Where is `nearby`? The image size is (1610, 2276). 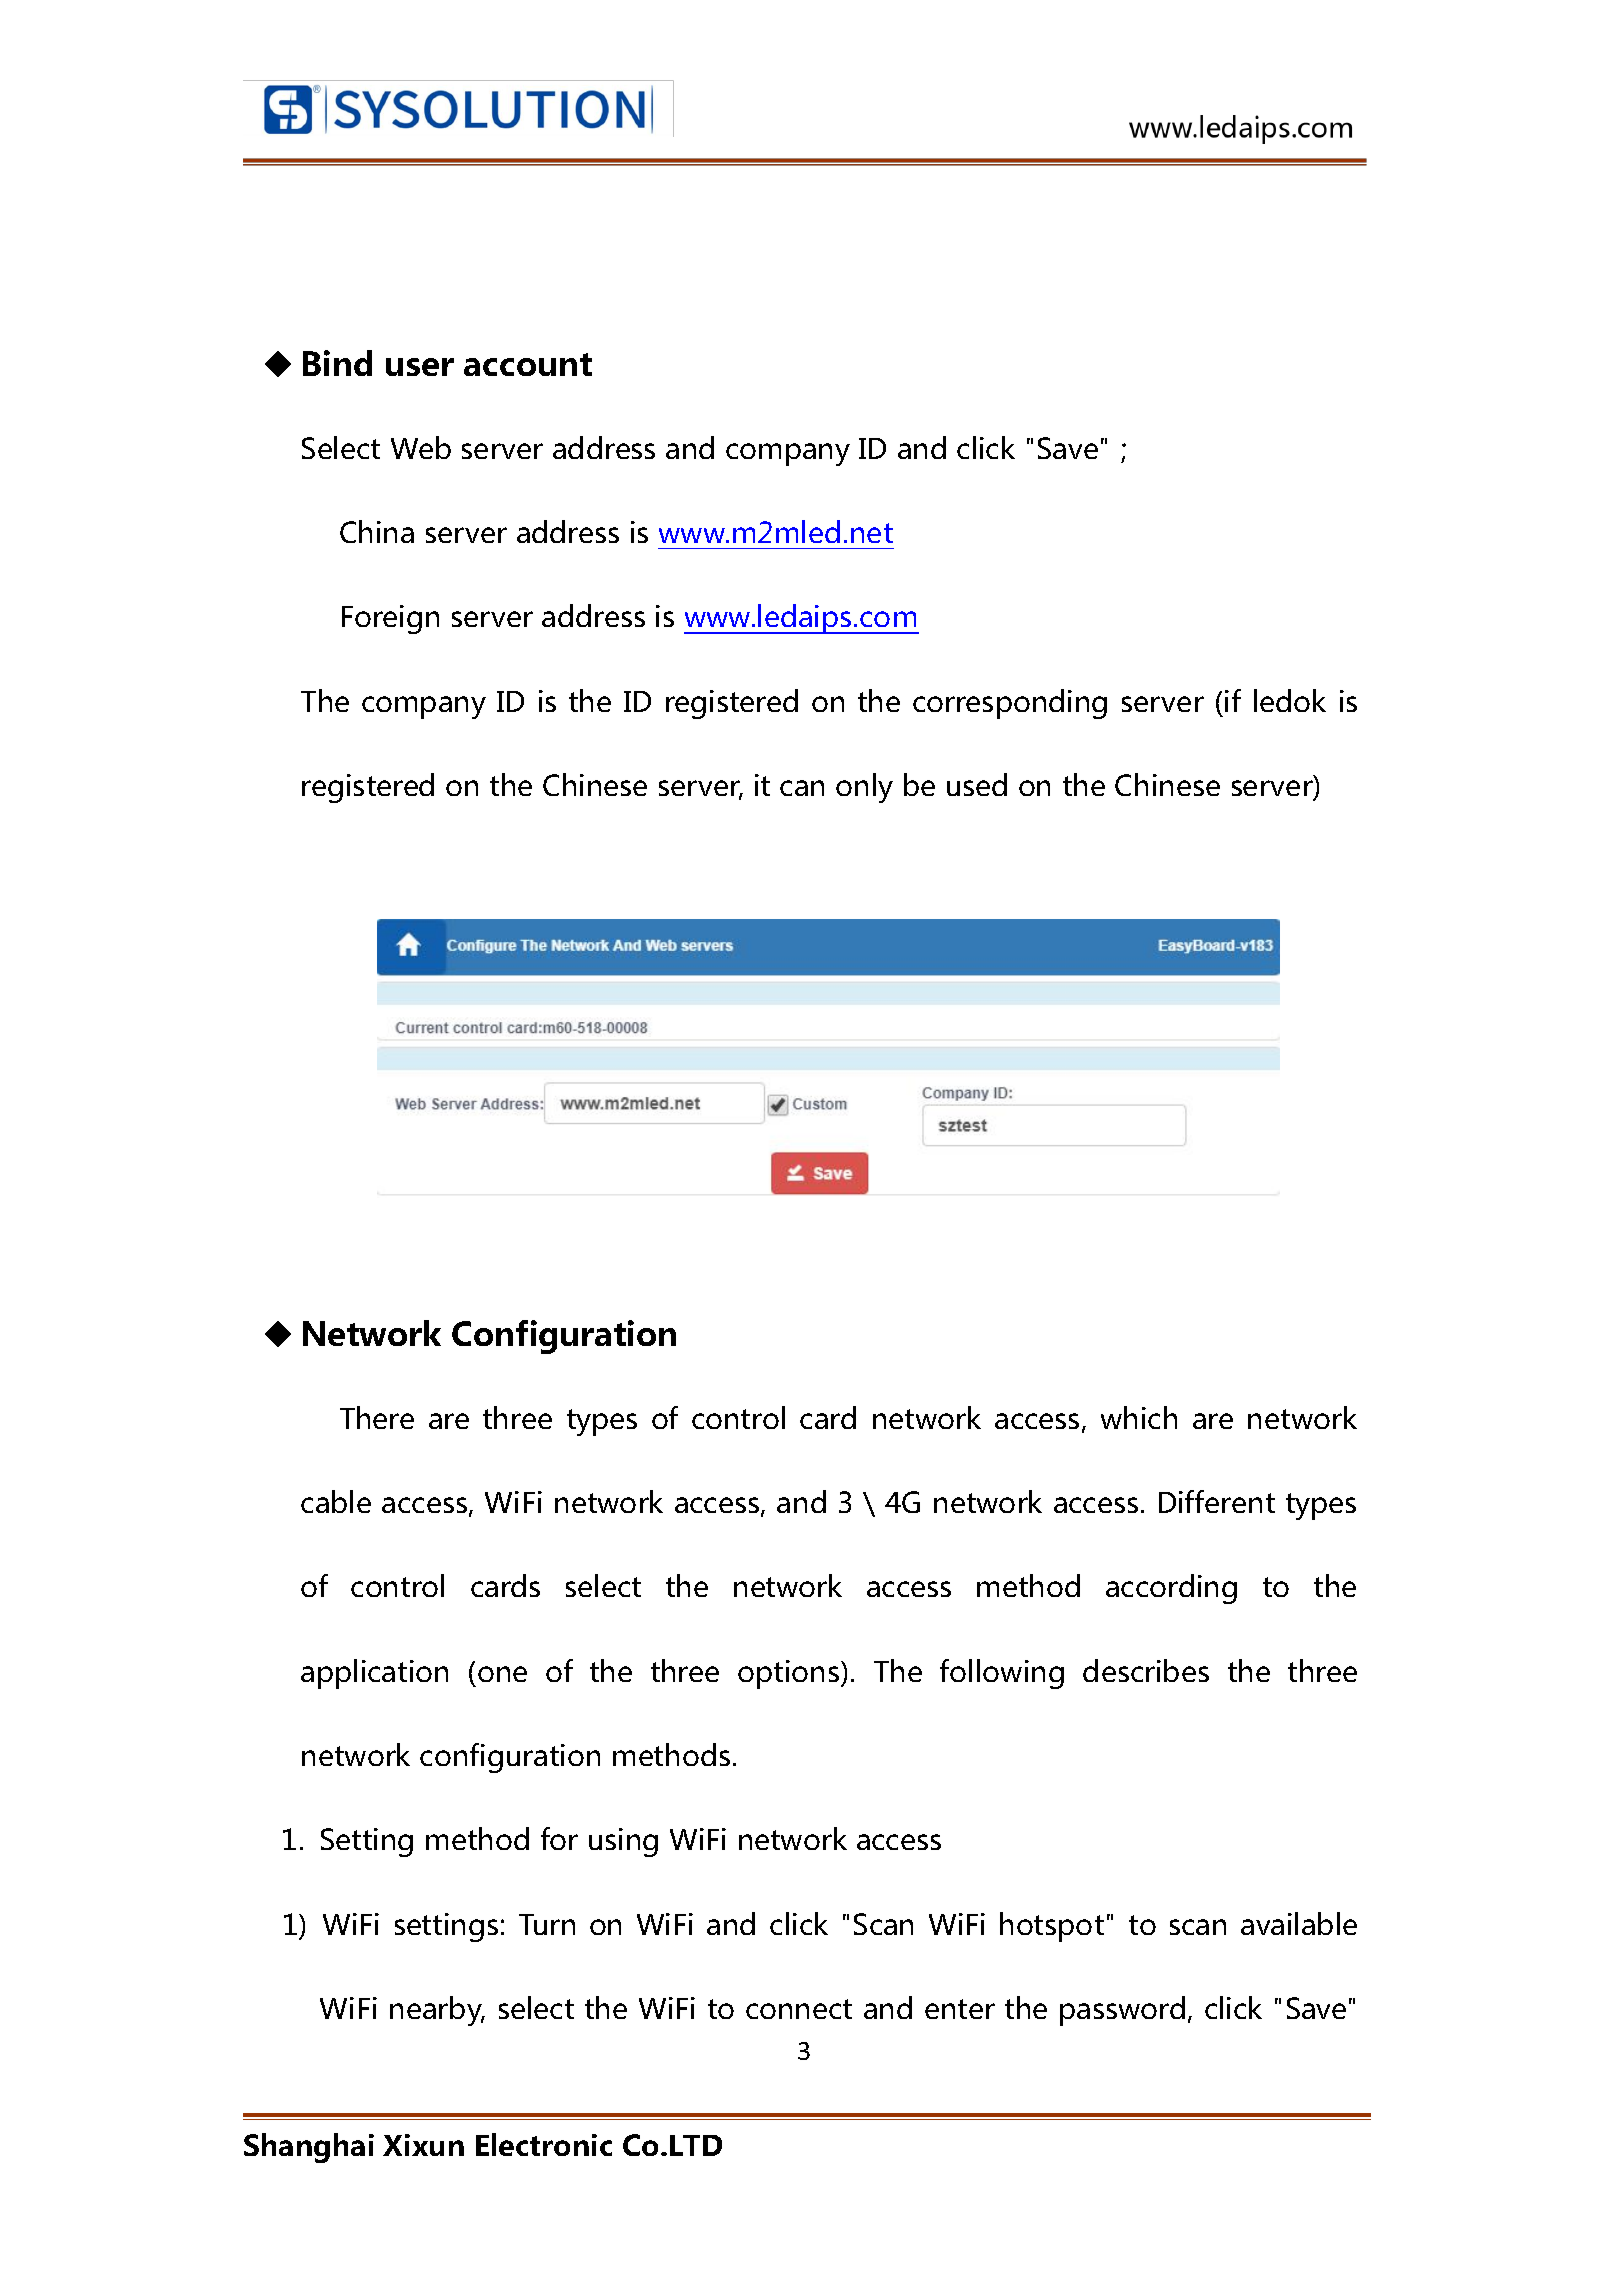 nearby is located at coordinates (437, 2011).
